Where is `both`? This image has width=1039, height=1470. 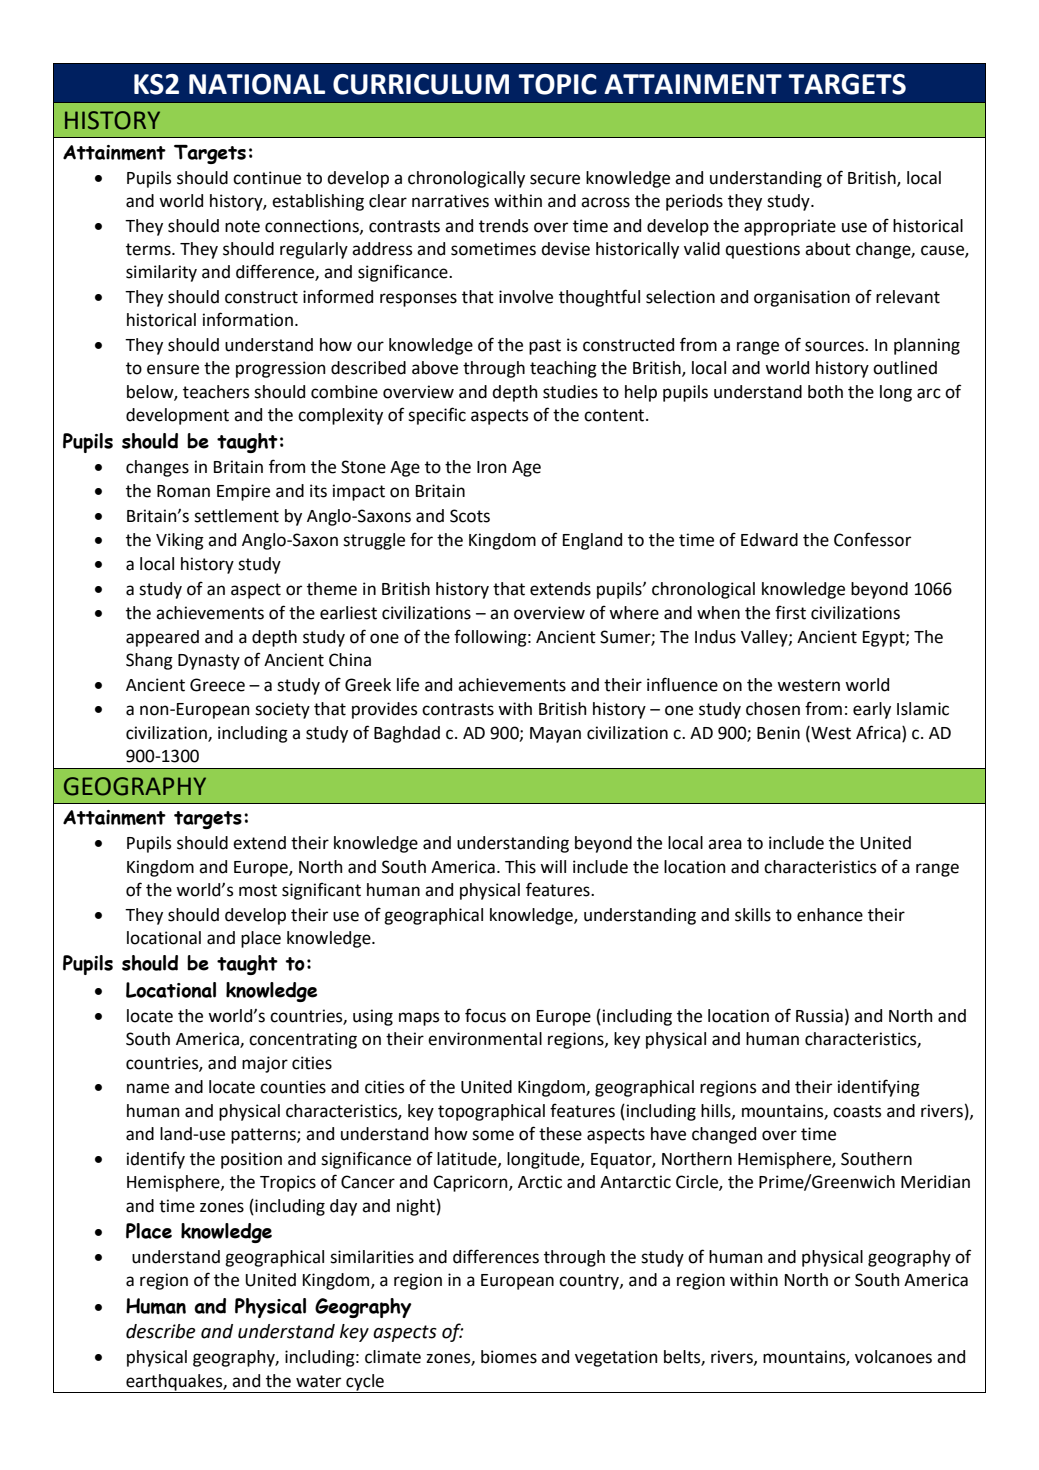 both is located at coordinates (825, 392).
